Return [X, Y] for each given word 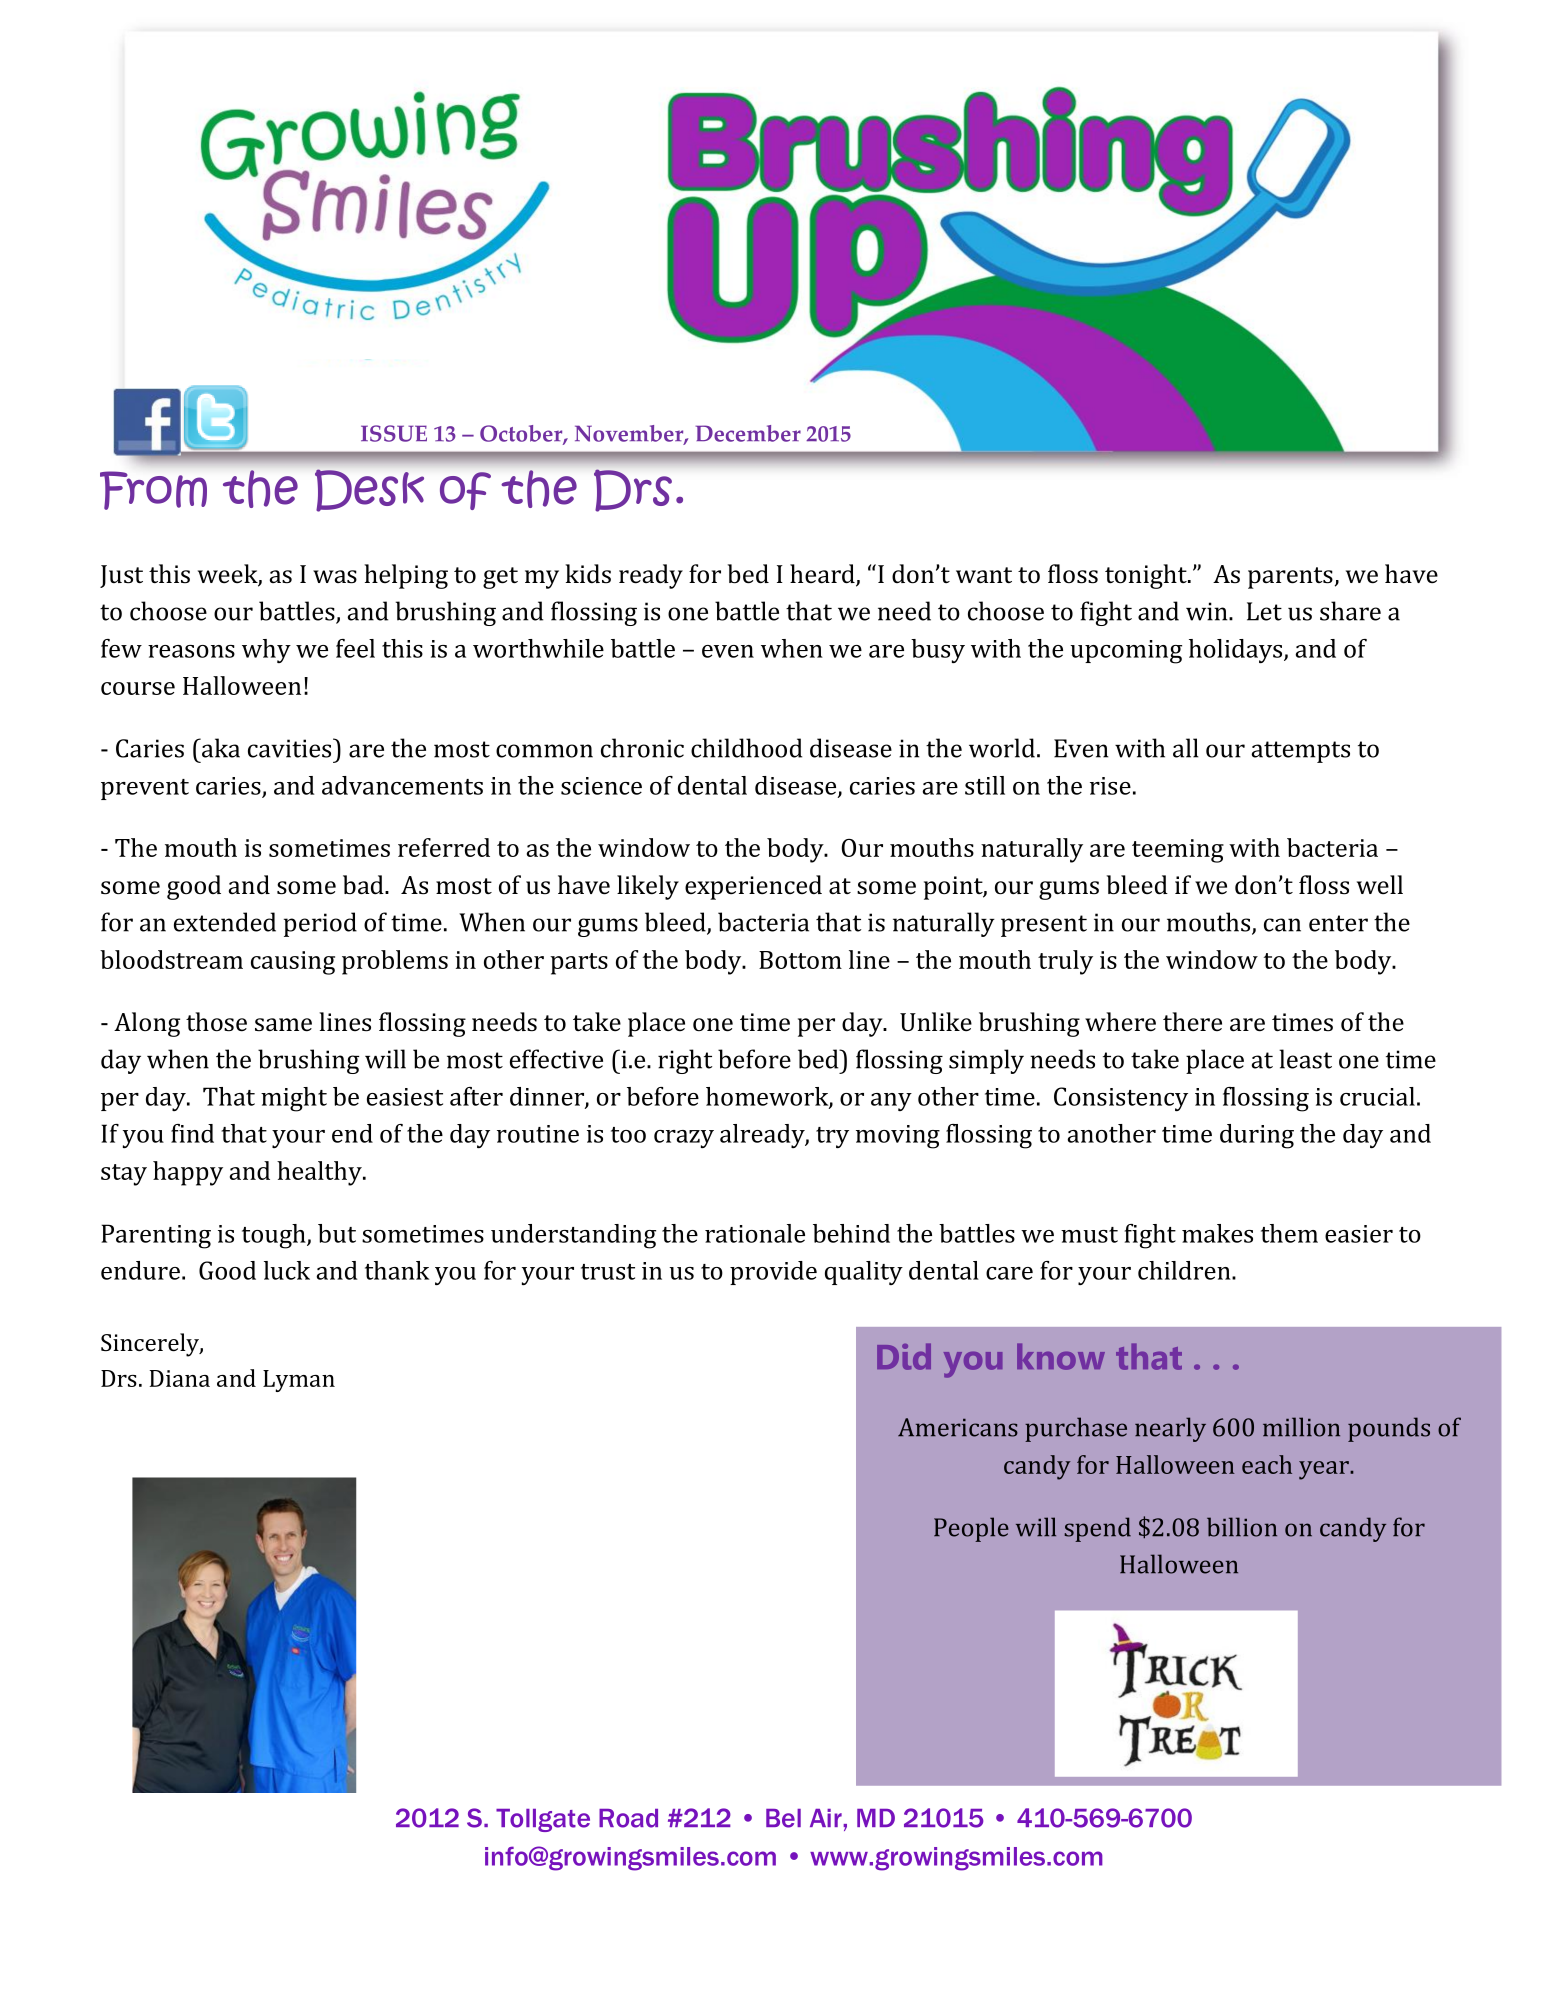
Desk [369, 490]
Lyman [299, 1381]
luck [287, 1270]
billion [1242, 1527]
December [748, 433]
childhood [746, 748]
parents [1290, 578]
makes [1217, 1233]
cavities [291, 748]
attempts [1300, 752]
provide [773, 1273]
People [971, 1529]
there [1192, 1022]
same [283, 1025]
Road [628, 1818]
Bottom [800, 960]
